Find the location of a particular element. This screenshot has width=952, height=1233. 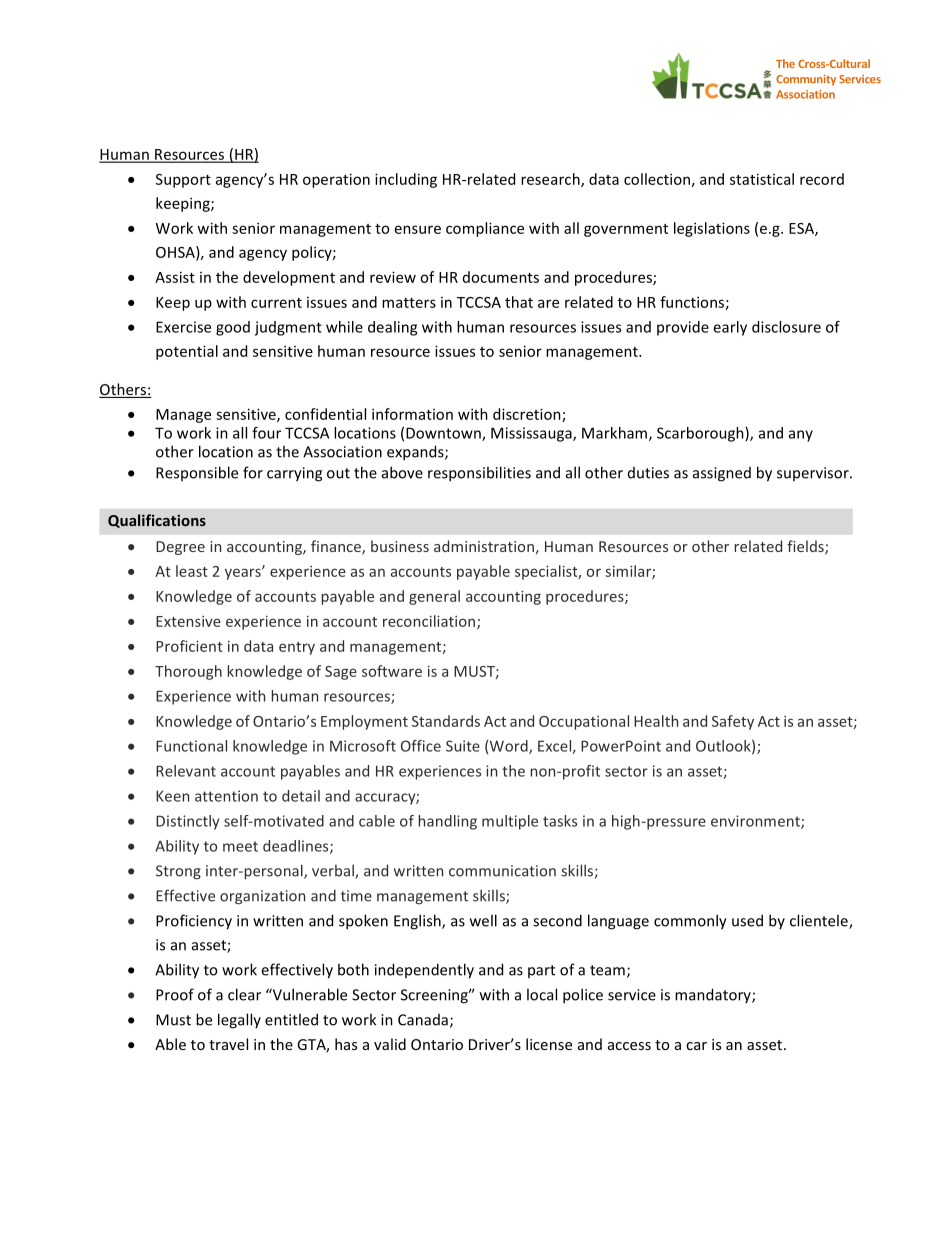

Community is located at coordinates (806, 80).
